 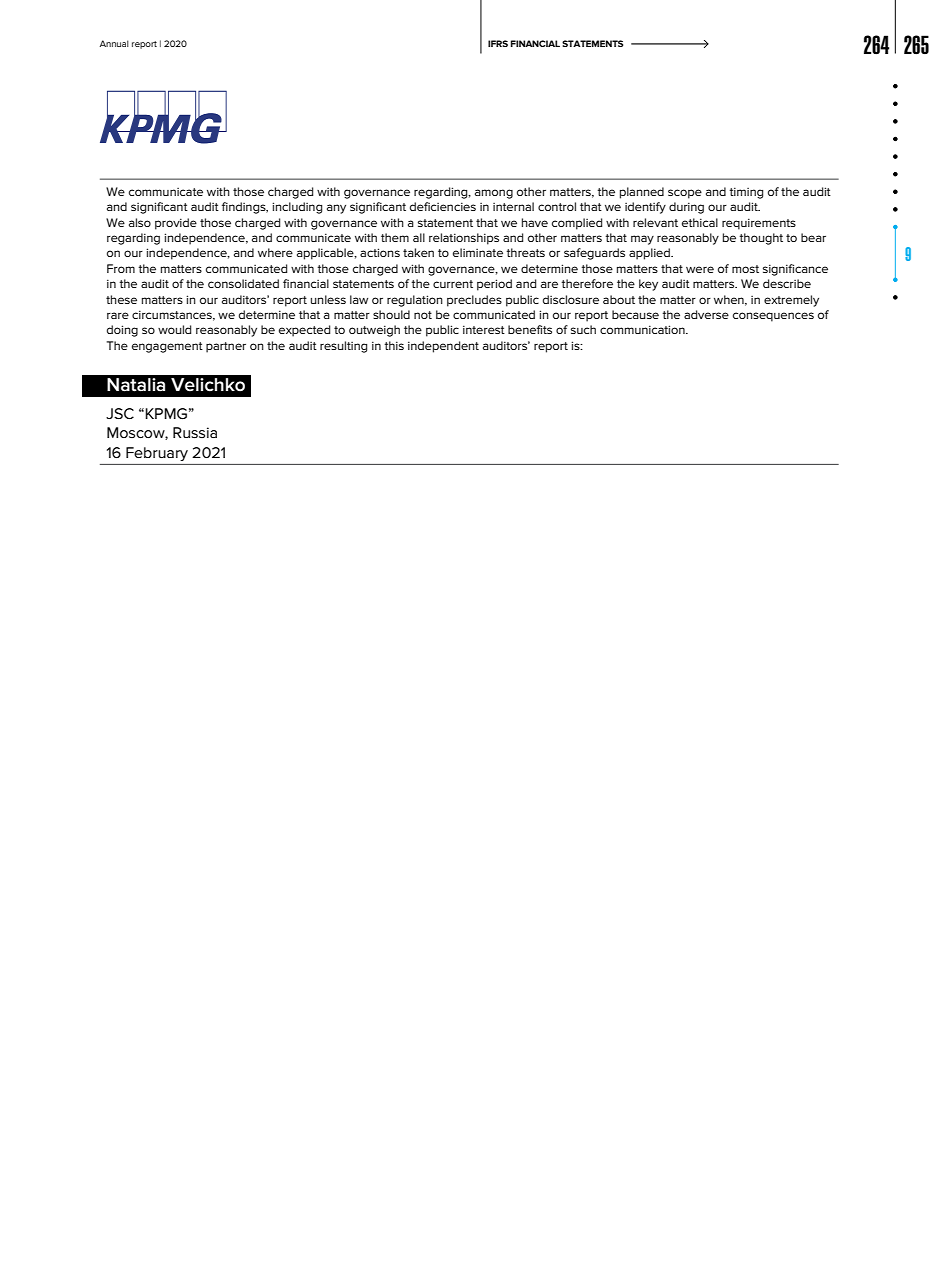 What do you see at coordinates (498, 43) in the document?
I see `IFRS` at bounding box center [498, 43].
